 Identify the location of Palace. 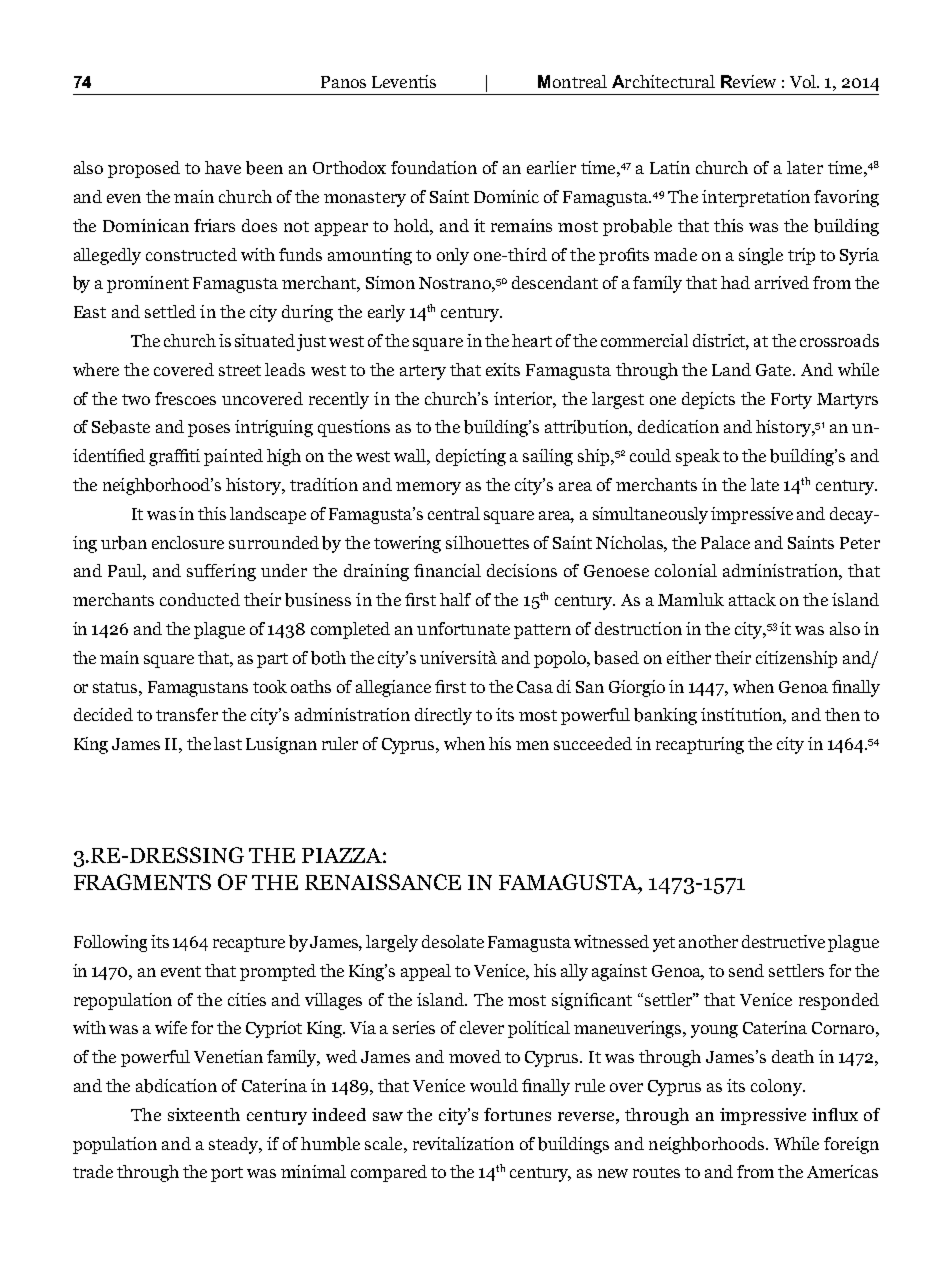
(725, 542).
